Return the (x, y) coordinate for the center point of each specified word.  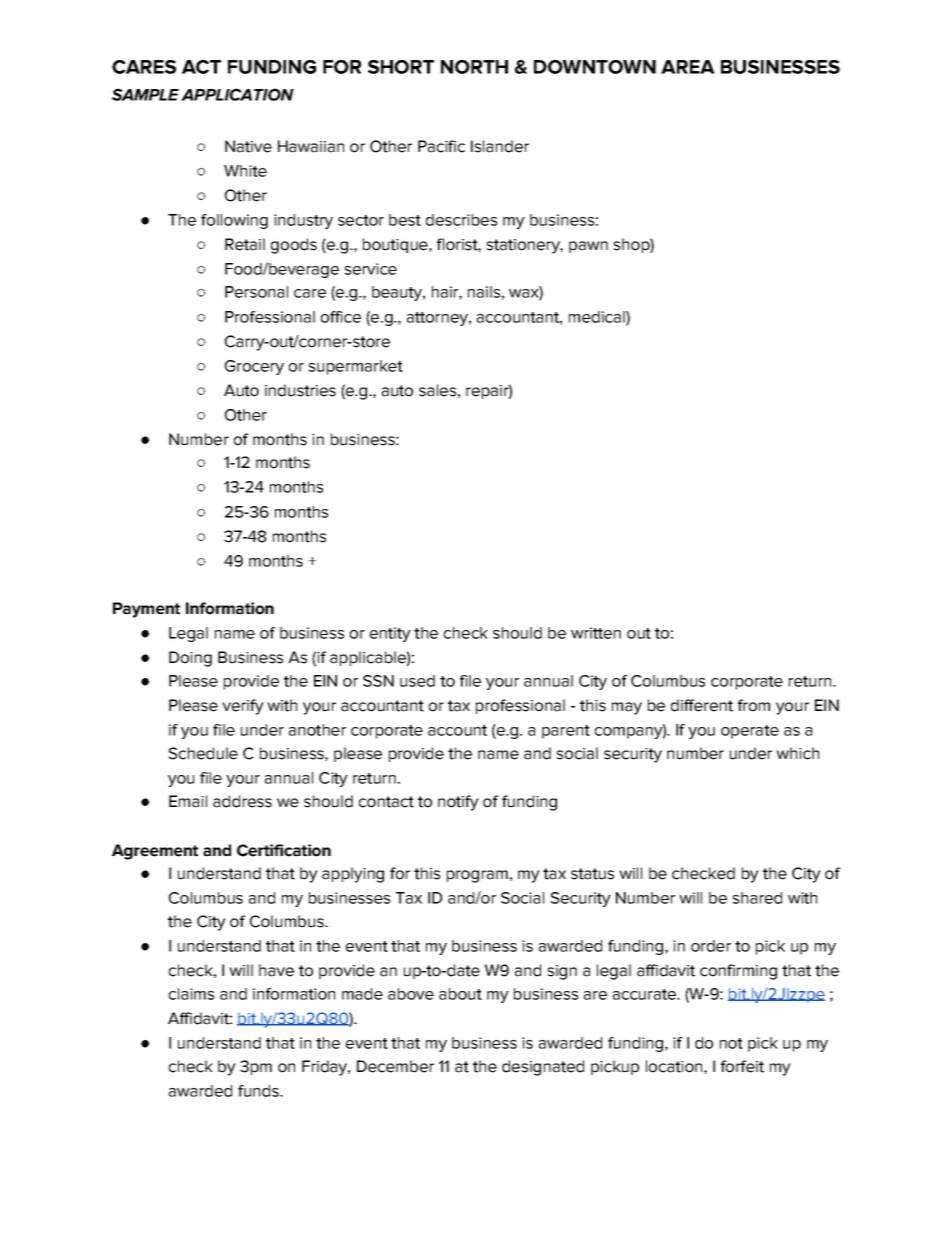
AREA (688, 67)
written (596, 633)
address (242, 801)
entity (390, 634)
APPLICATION (237, 94)
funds (259, 1091)
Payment (146, 610)
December (395, 1066)
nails (484, 292)
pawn (588, 247)
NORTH (474, 67)
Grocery (254, 367)
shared (757, 898)
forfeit (742, 1066)
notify (458, 803)
